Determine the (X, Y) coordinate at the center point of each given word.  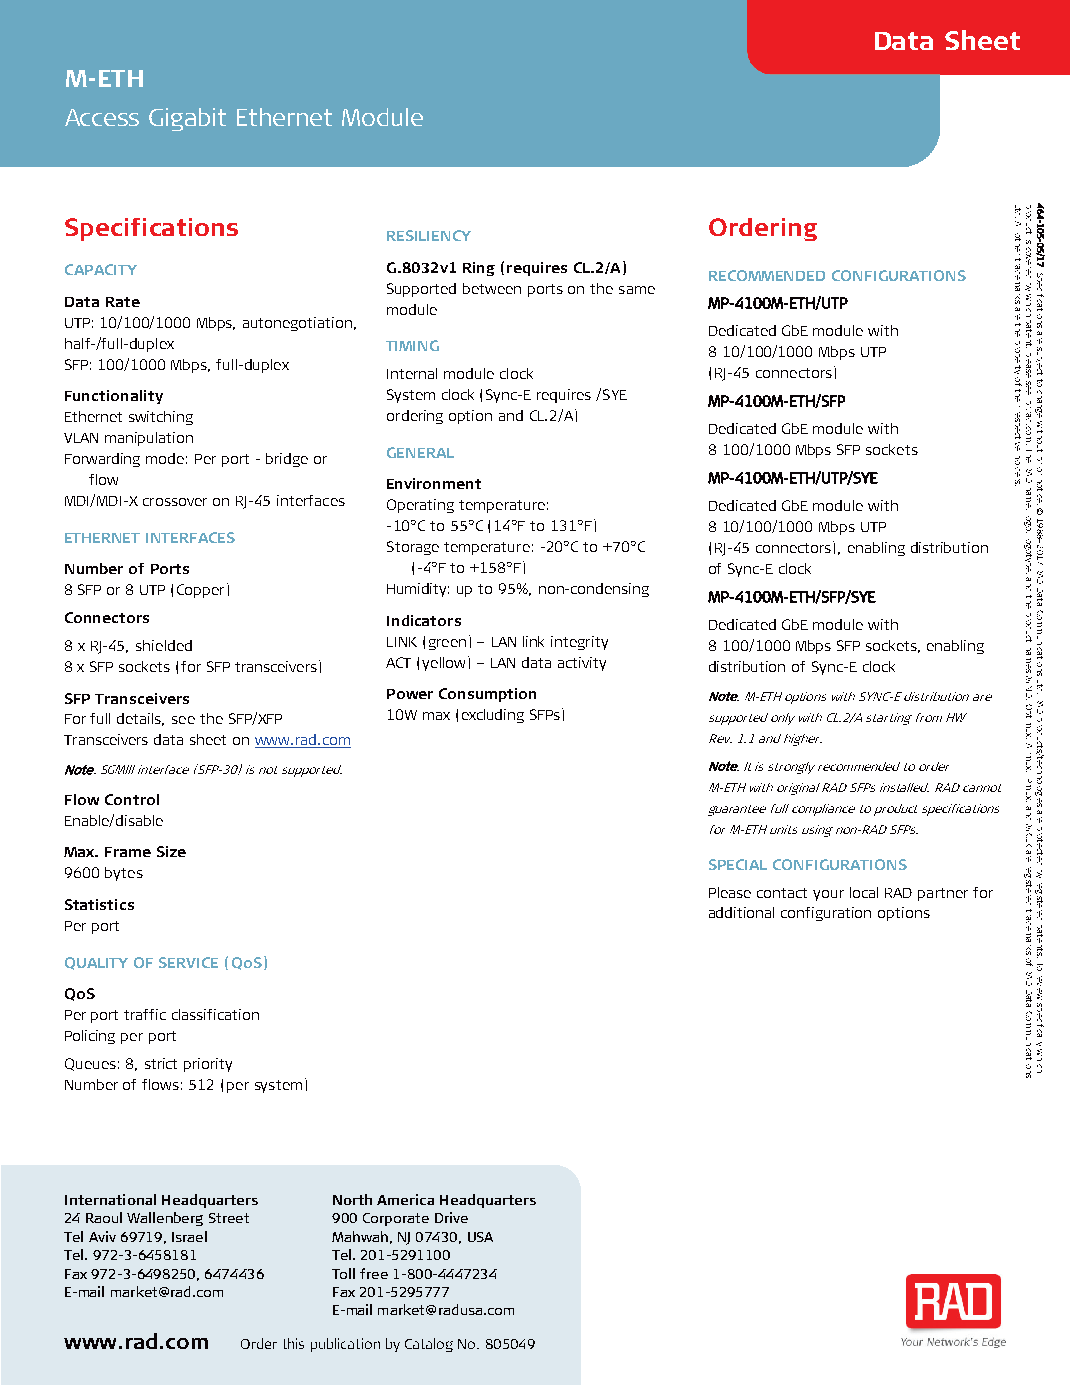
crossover (175, 502)
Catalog (429, 1345)
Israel (189, 1236)
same (637, 290)
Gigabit (187, 119)
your (828, 895)
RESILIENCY (429, 235)
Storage (413, 548)
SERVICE (188, 962)
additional (741, 912)
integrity (579, 643)
